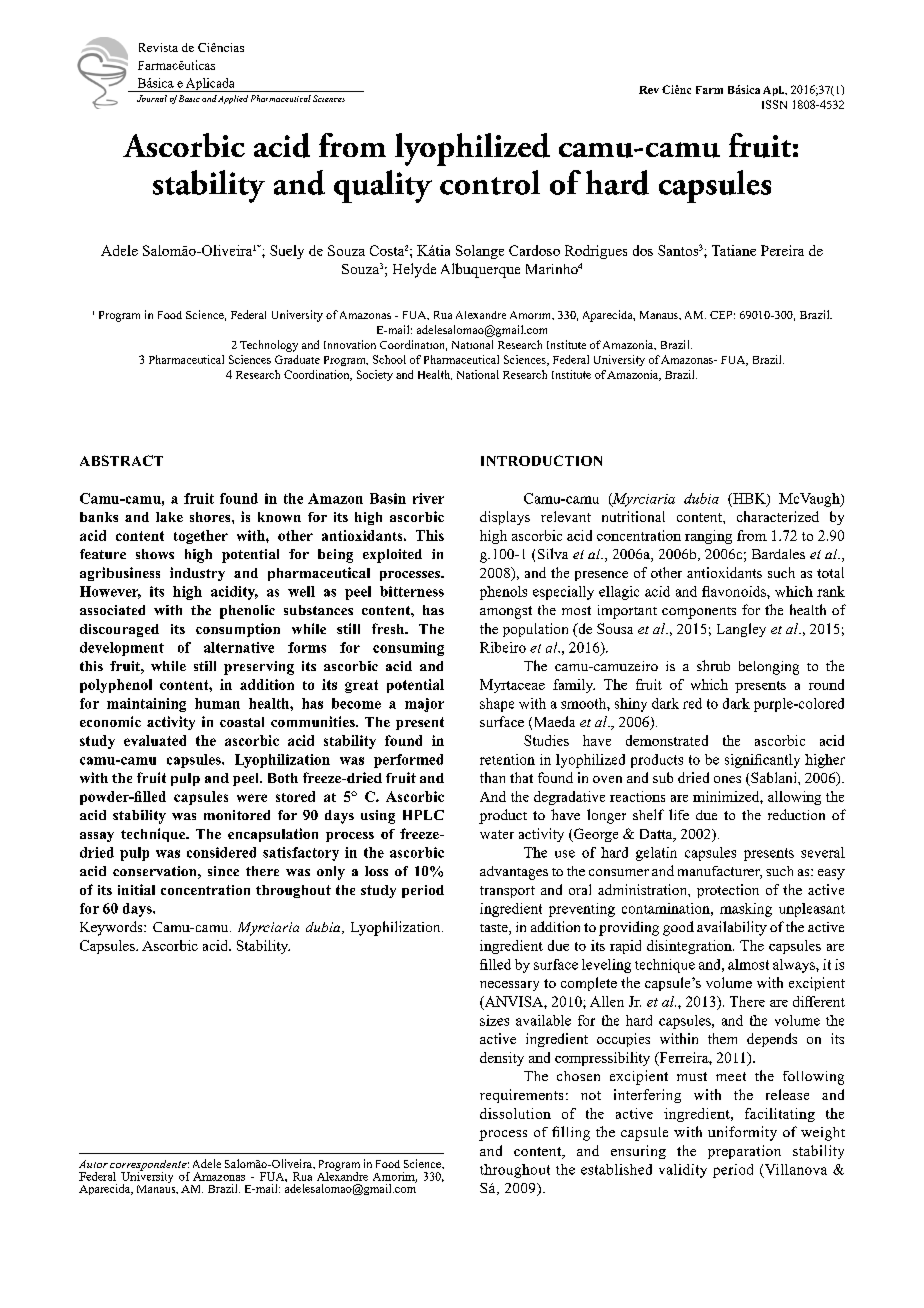 This document has height=1308, width=924. I want to click on Basic, so click(189, 98).
